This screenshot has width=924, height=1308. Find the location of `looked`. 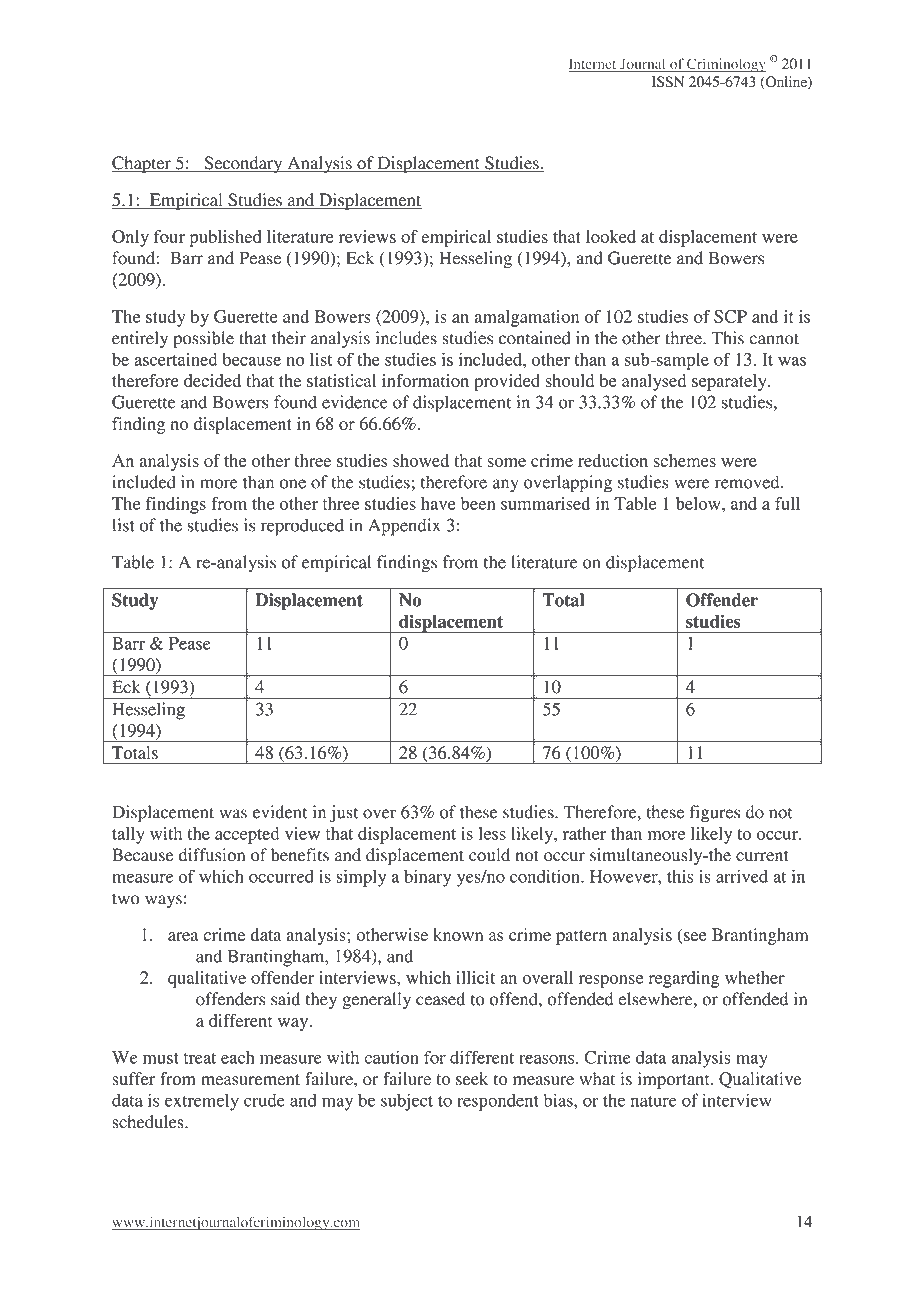

looked is located at coordinates (611, 236).
